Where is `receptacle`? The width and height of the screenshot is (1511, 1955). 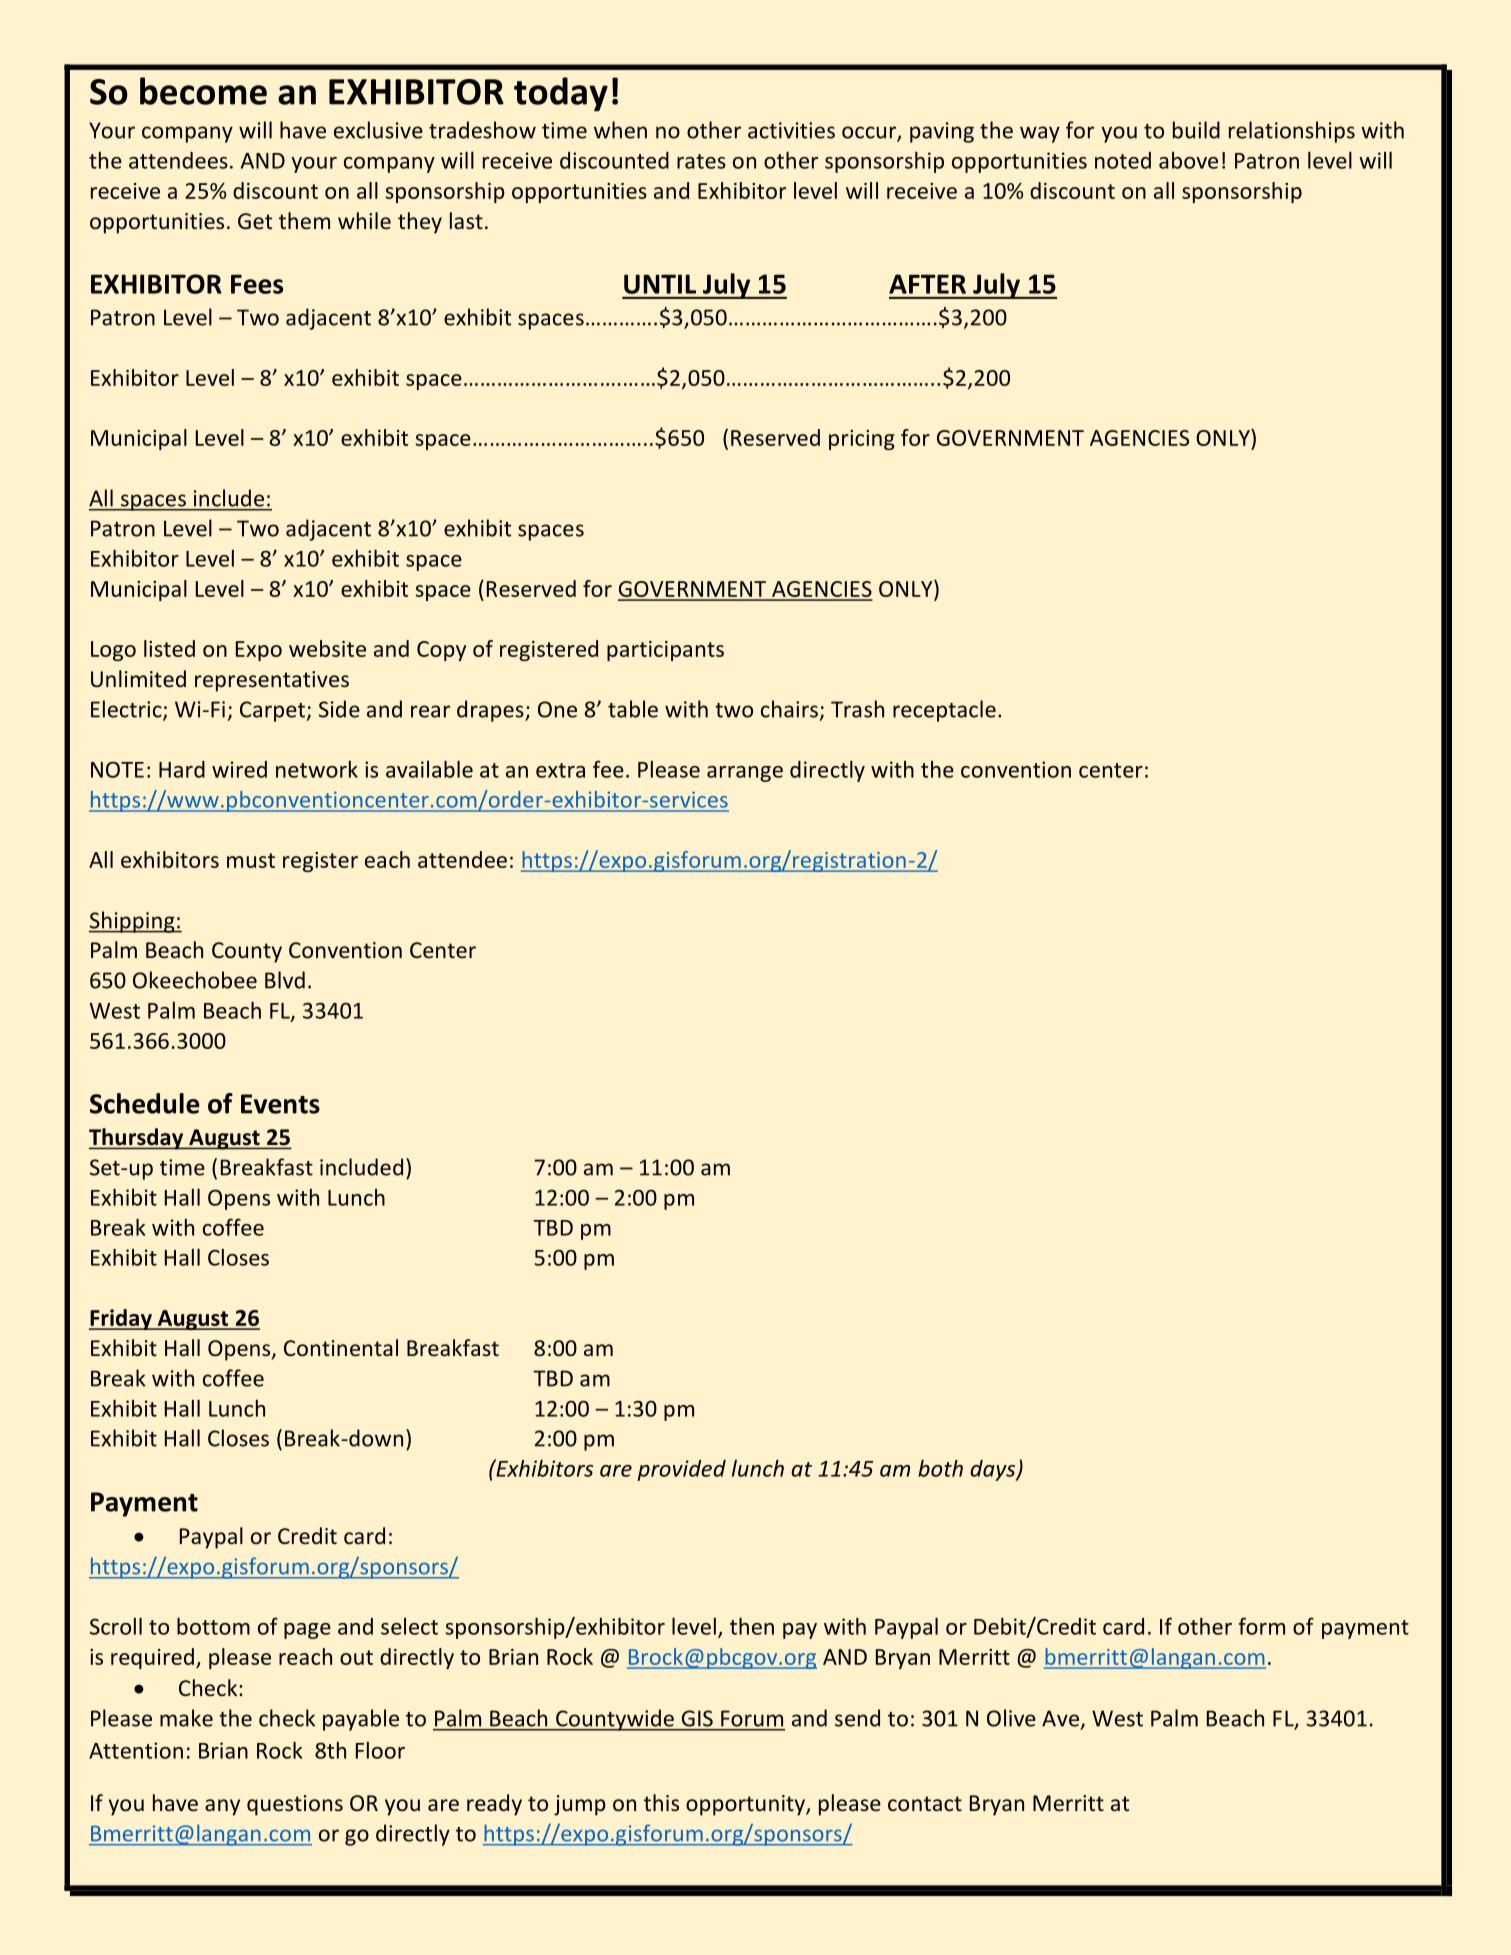
receptacle is located at coordinates (944, 711).
